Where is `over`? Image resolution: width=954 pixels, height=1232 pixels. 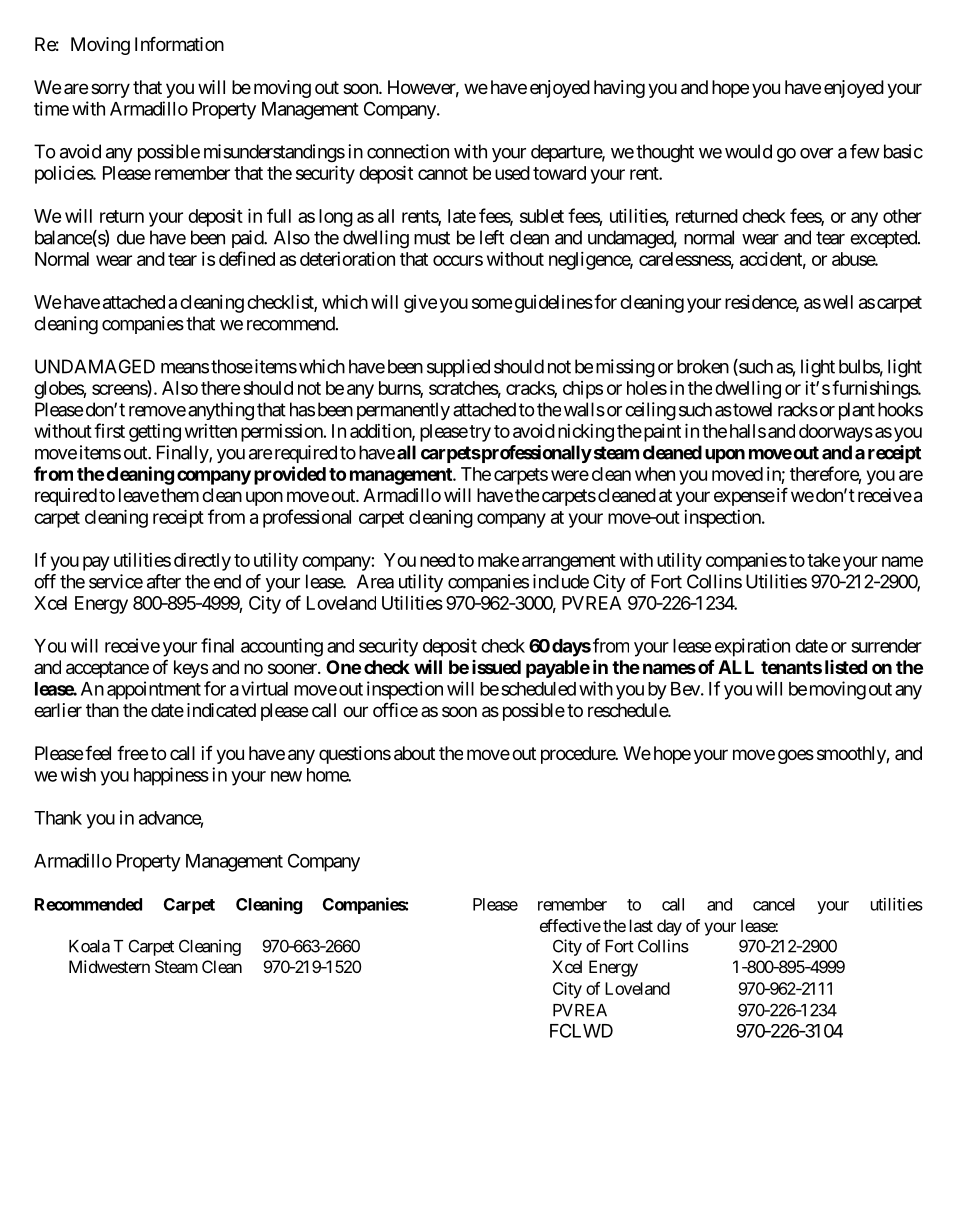
over is located at coordinates (816, 153).
